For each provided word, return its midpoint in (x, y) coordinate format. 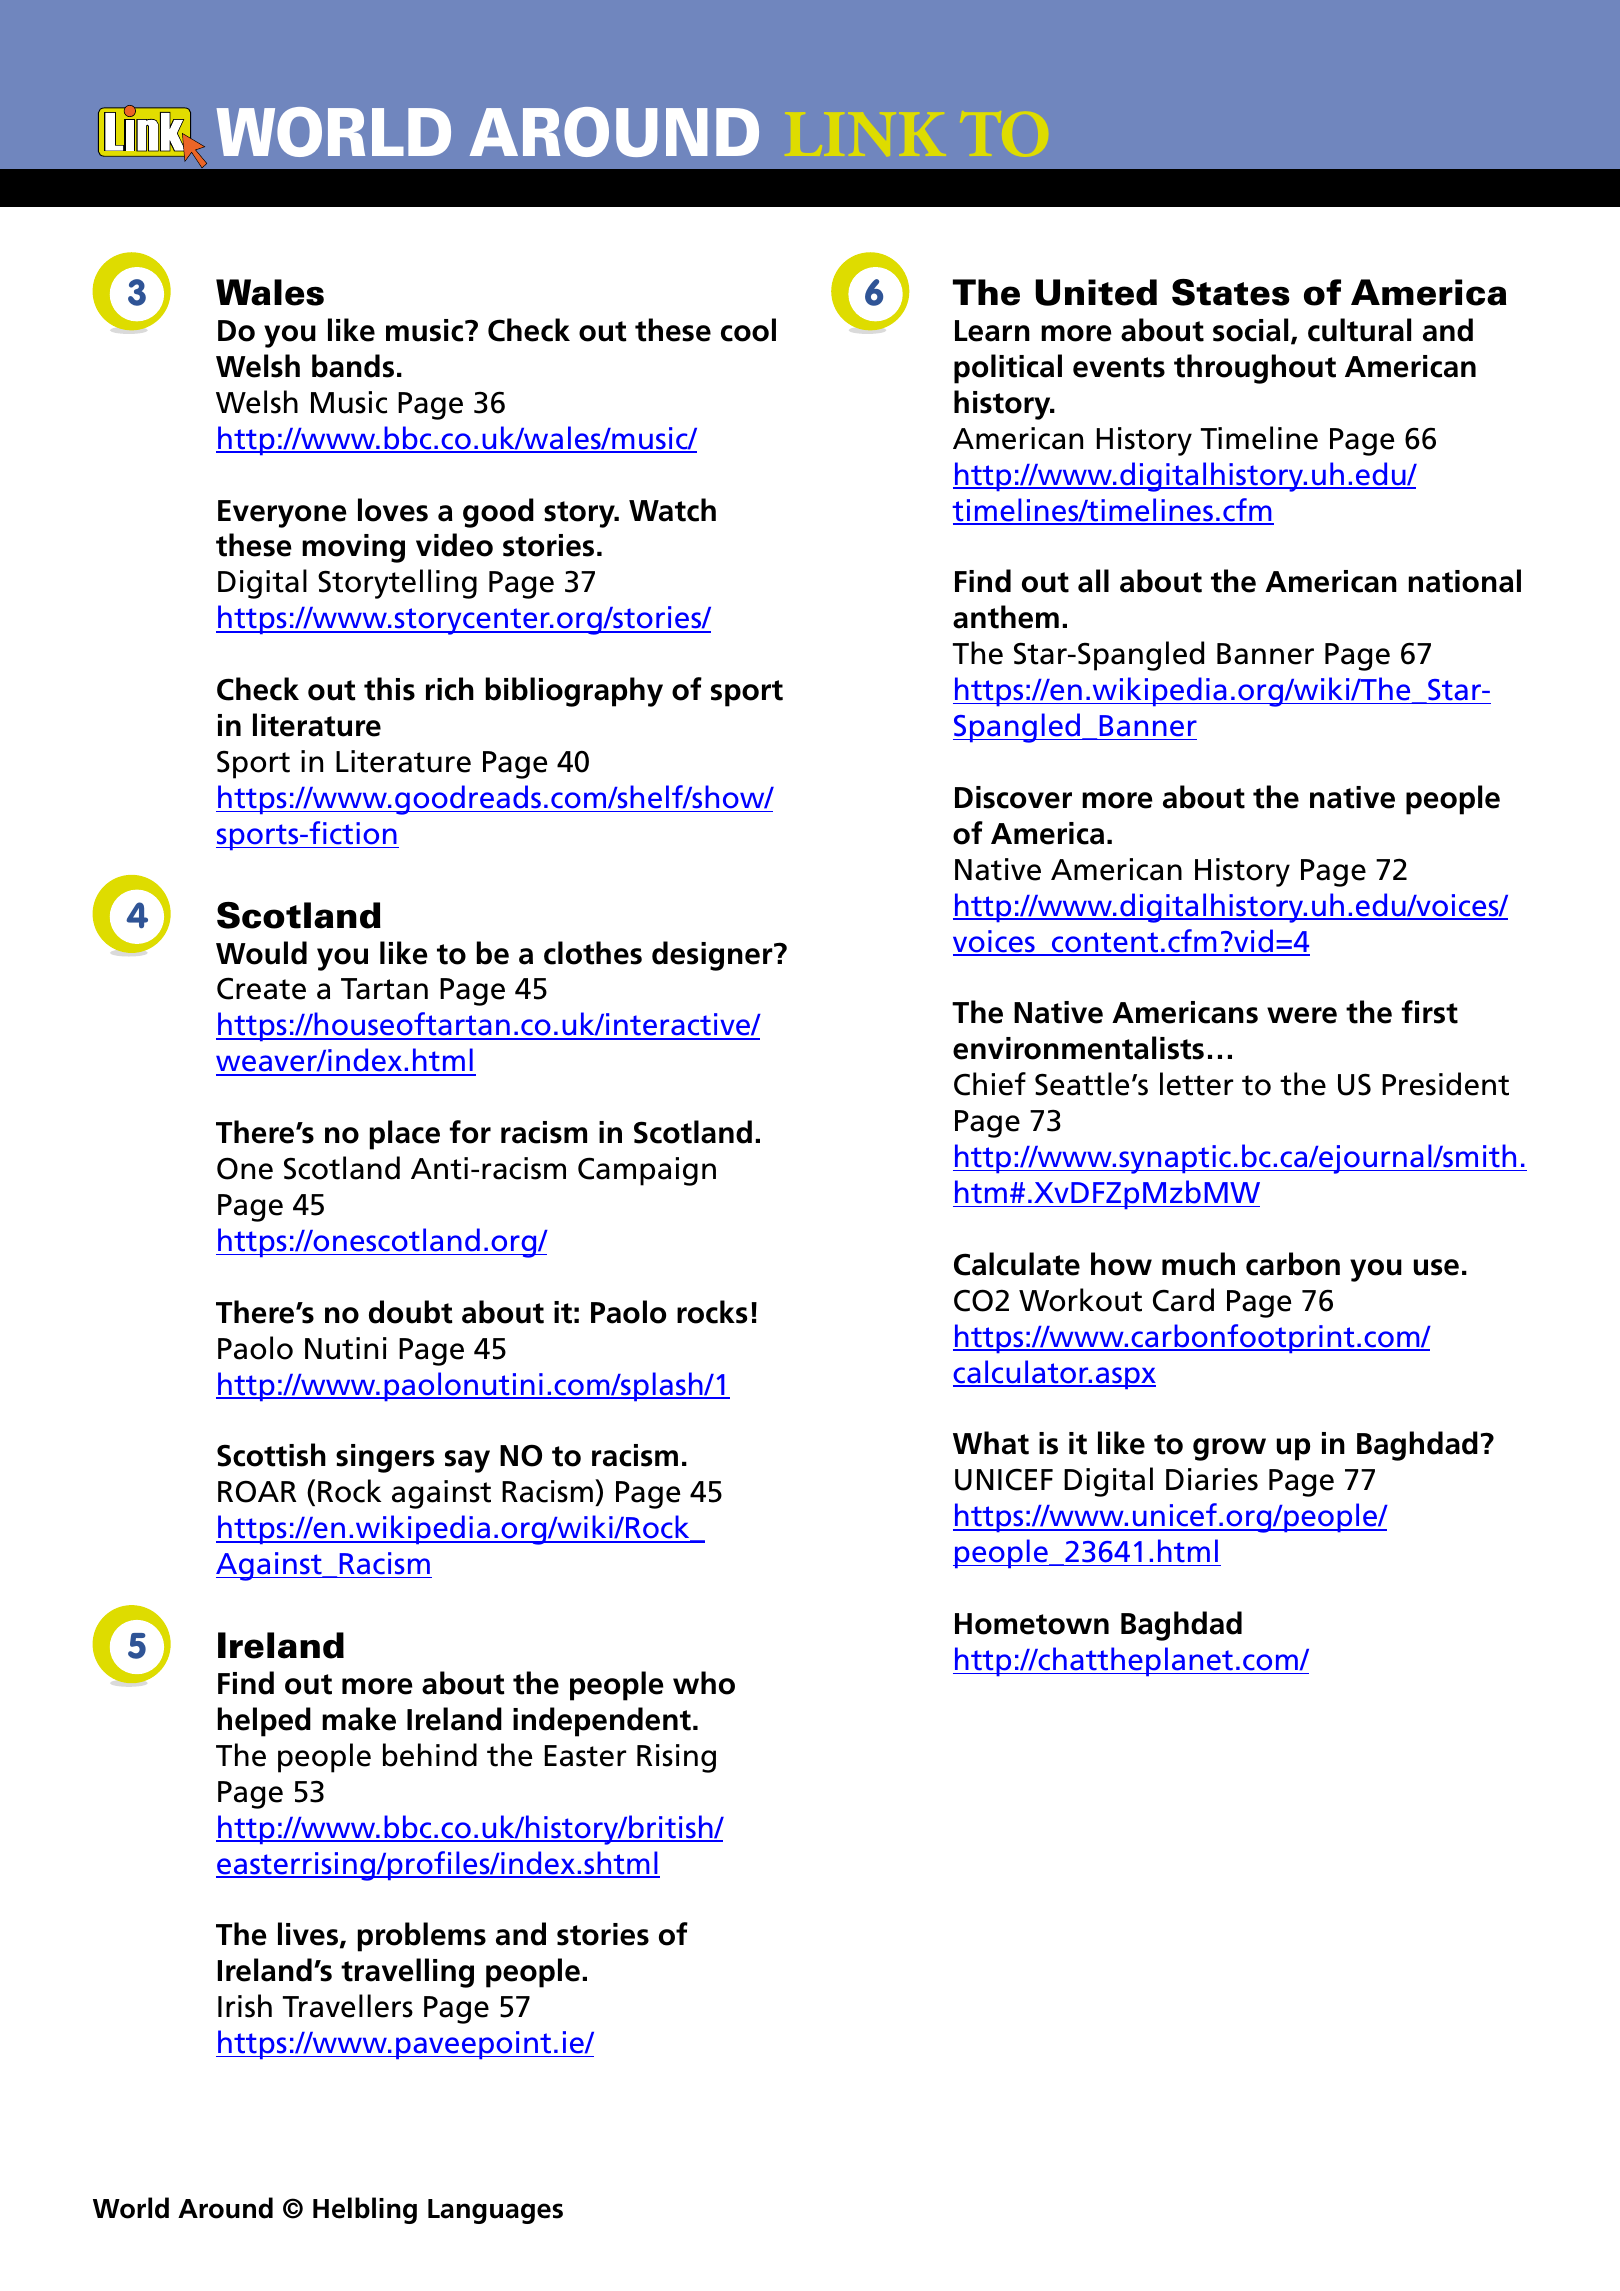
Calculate (1017, 1264)
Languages (495, 2211)
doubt (411, 1312)
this (389, 689)
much (1198, 1264)
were (1302, 1015)
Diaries (1212, 1479)
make (359, 1719)
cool (748, 330)
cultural (1359, 330)
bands (353, 366)
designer (713, 956)
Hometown (1032, 1624)
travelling (407, 1973)
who (704, 1683)
